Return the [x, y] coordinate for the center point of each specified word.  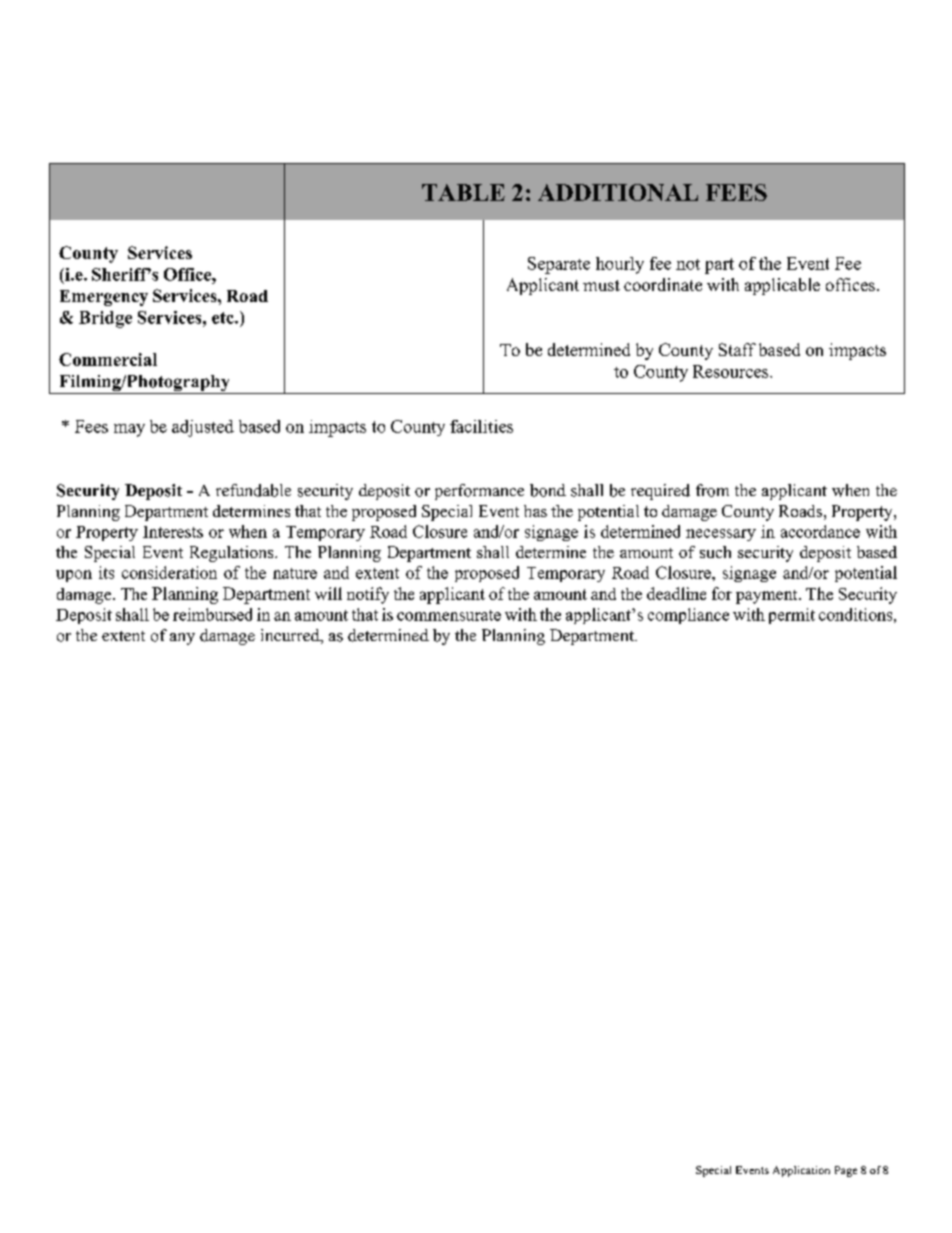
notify [368, 595]
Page [846, 1171]
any [182, 639]
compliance [688, 616]
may [129, 430]
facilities [481, 426]
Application [801, 1171]
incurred [291, 636]
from [712, 490]
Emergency [104, 298]
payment [768, 597]
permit [792, 616]
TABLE [463, 192]
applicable [782, 286]
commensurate [449, 615]
